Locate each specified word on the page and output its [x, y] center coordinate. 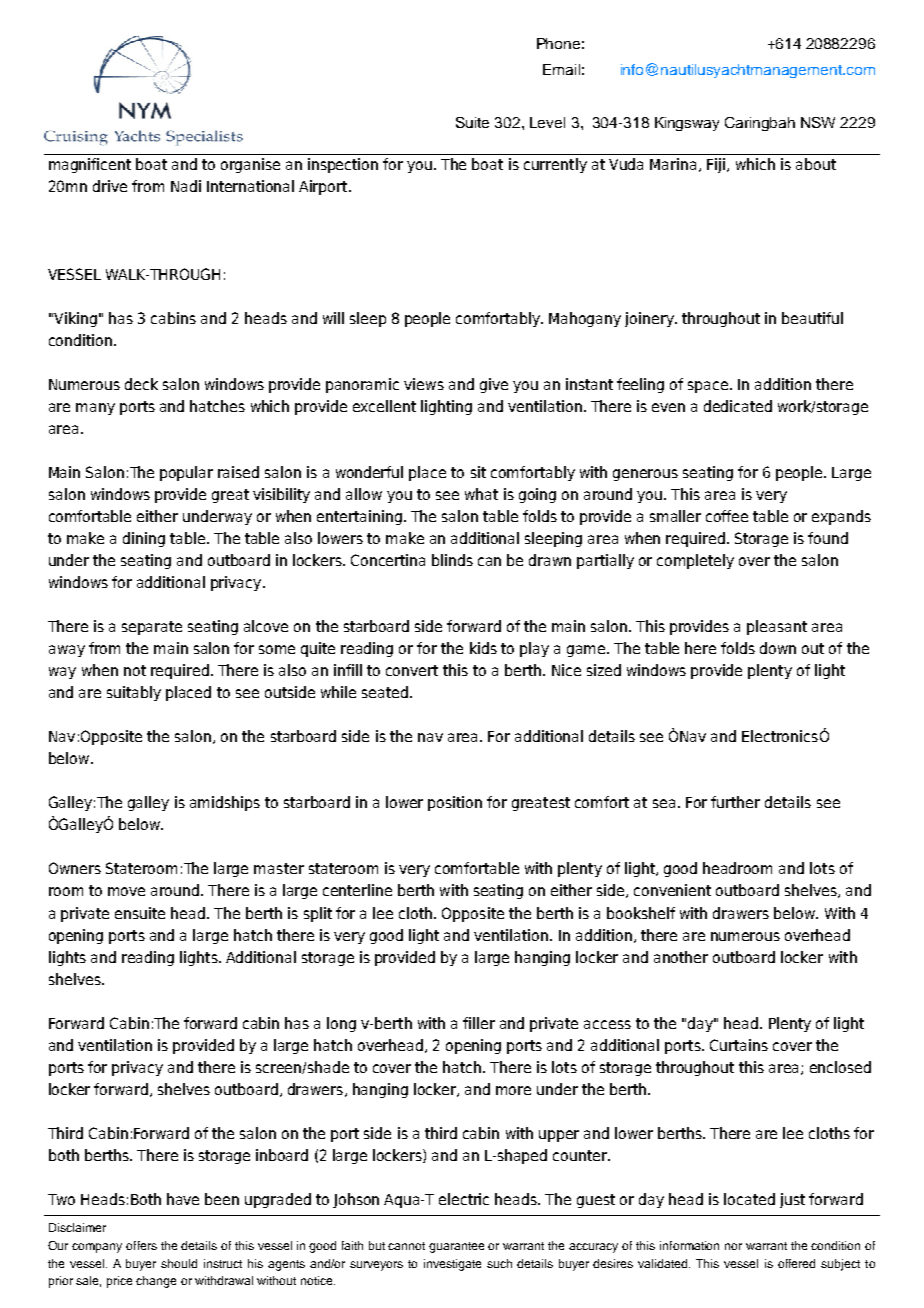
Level [547, 122]
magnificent [90, 165]
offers [141, 1245]
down [778, 648]
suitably [134, 693]
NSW [818, 122]
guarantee [456, 1247]
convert [412, 670]
